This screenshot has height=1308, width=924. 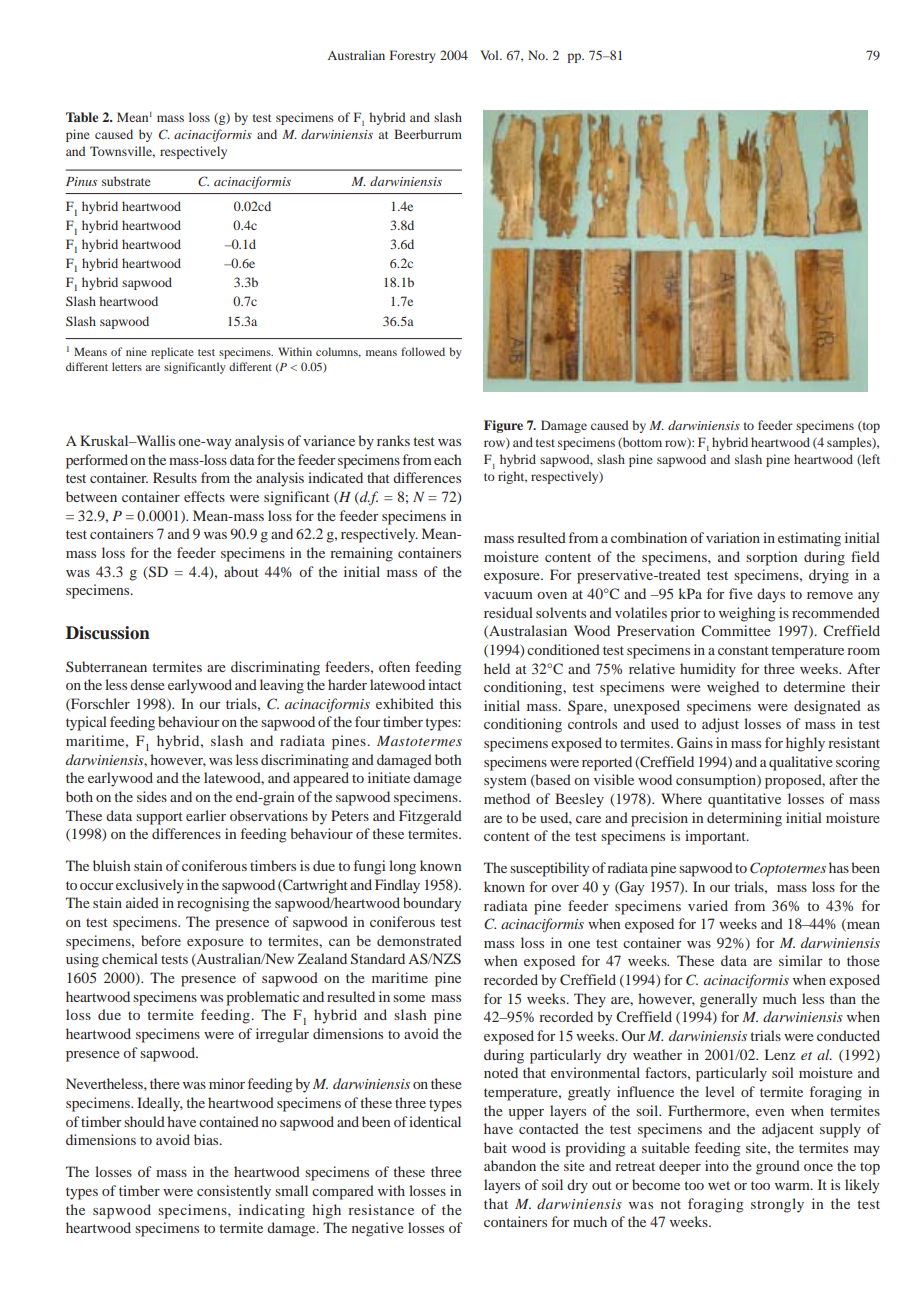 I want to click on consistently, so click(x=234, y=1192).
